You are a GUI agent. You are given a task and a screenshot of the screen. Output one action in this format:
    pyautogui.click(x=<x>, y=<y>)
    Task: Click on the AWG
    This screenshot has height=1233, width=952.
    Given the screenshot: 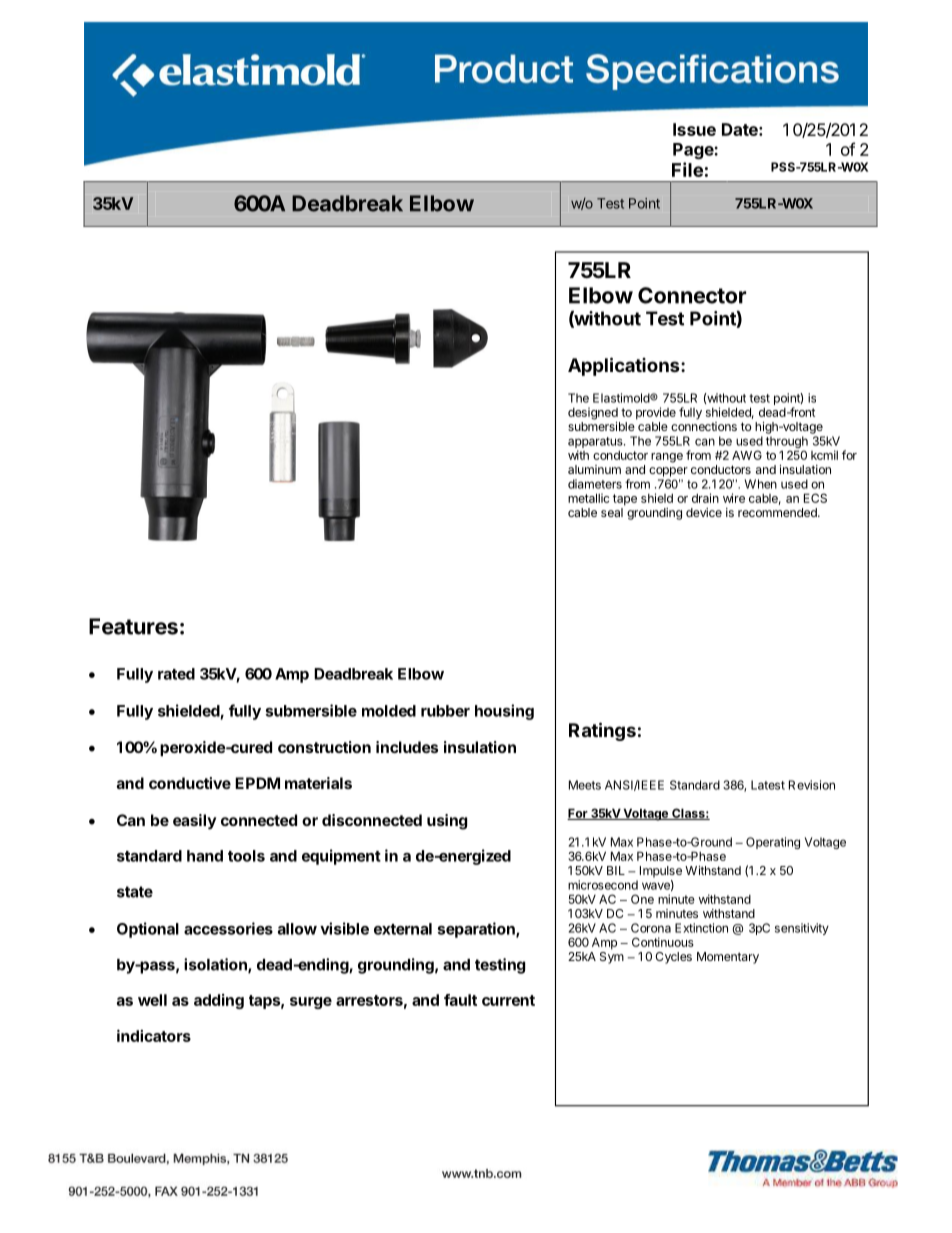 What is the action you would take?
    pyautogui.click(x=747, y=455)
